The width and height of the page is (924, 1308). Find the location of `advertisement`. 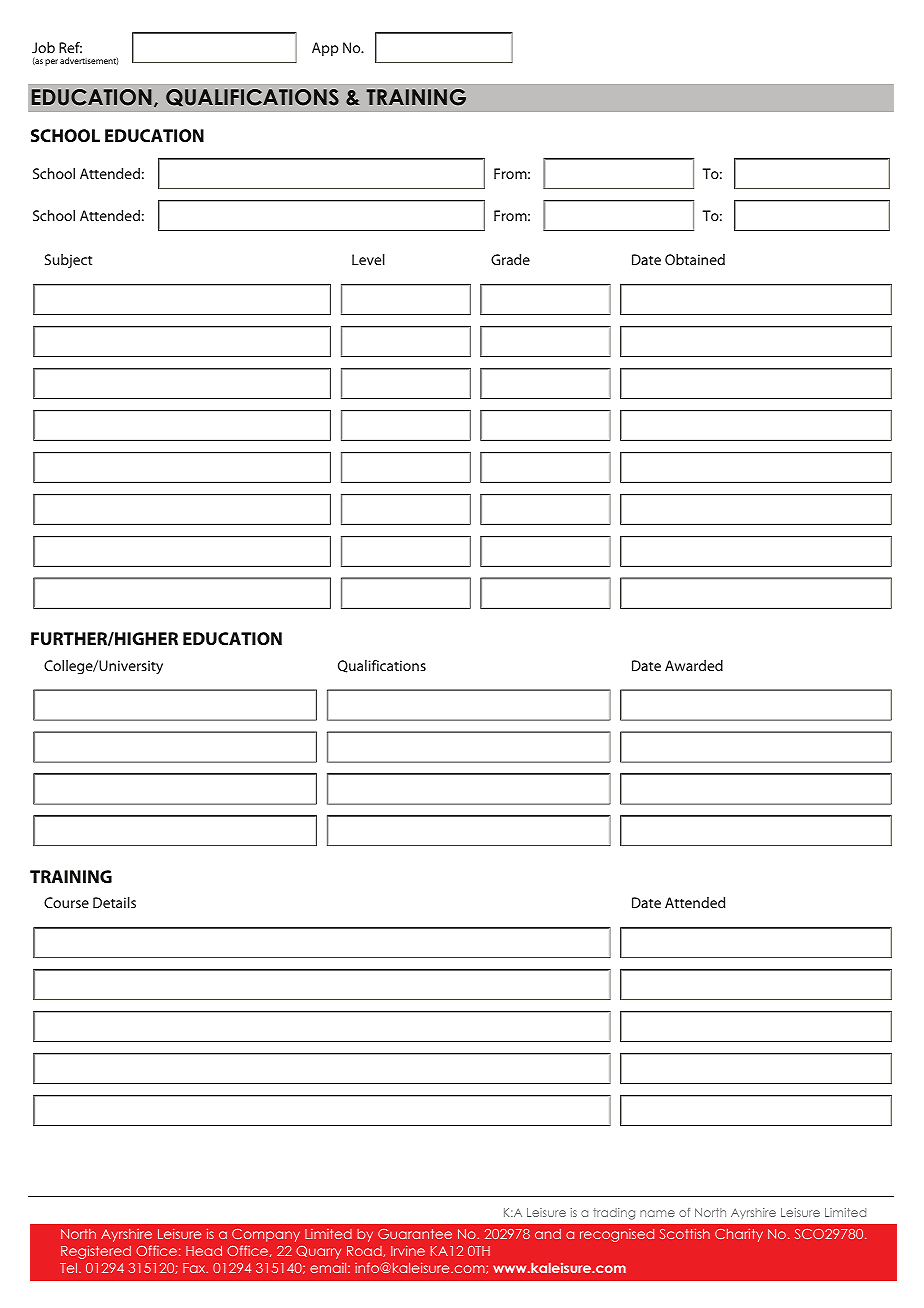

advertisement is located at coordinates (89, 61).
